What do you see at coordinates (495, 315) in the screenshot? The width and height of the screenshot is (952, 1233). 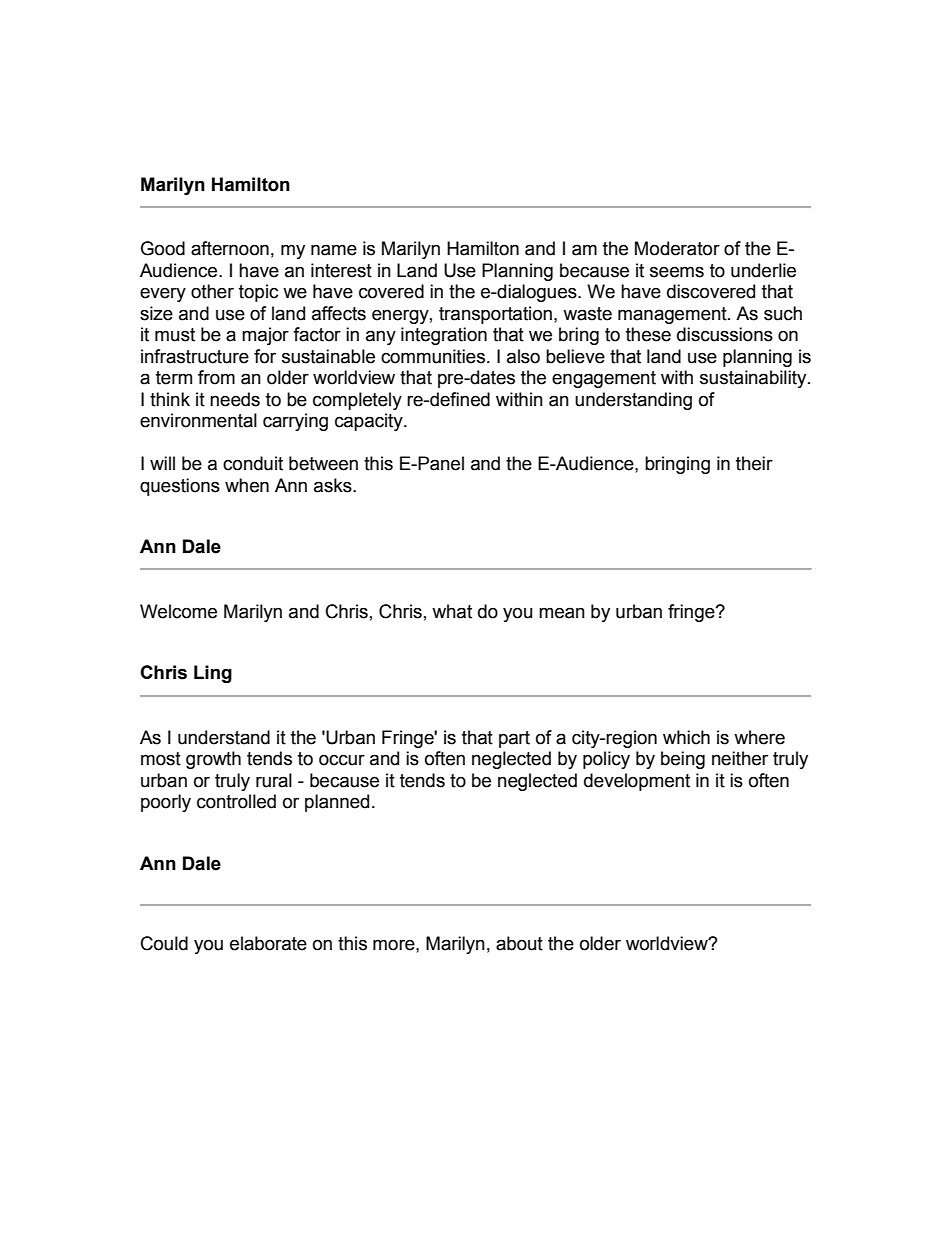 I see `transportation` at bounding box center [495, 315].
